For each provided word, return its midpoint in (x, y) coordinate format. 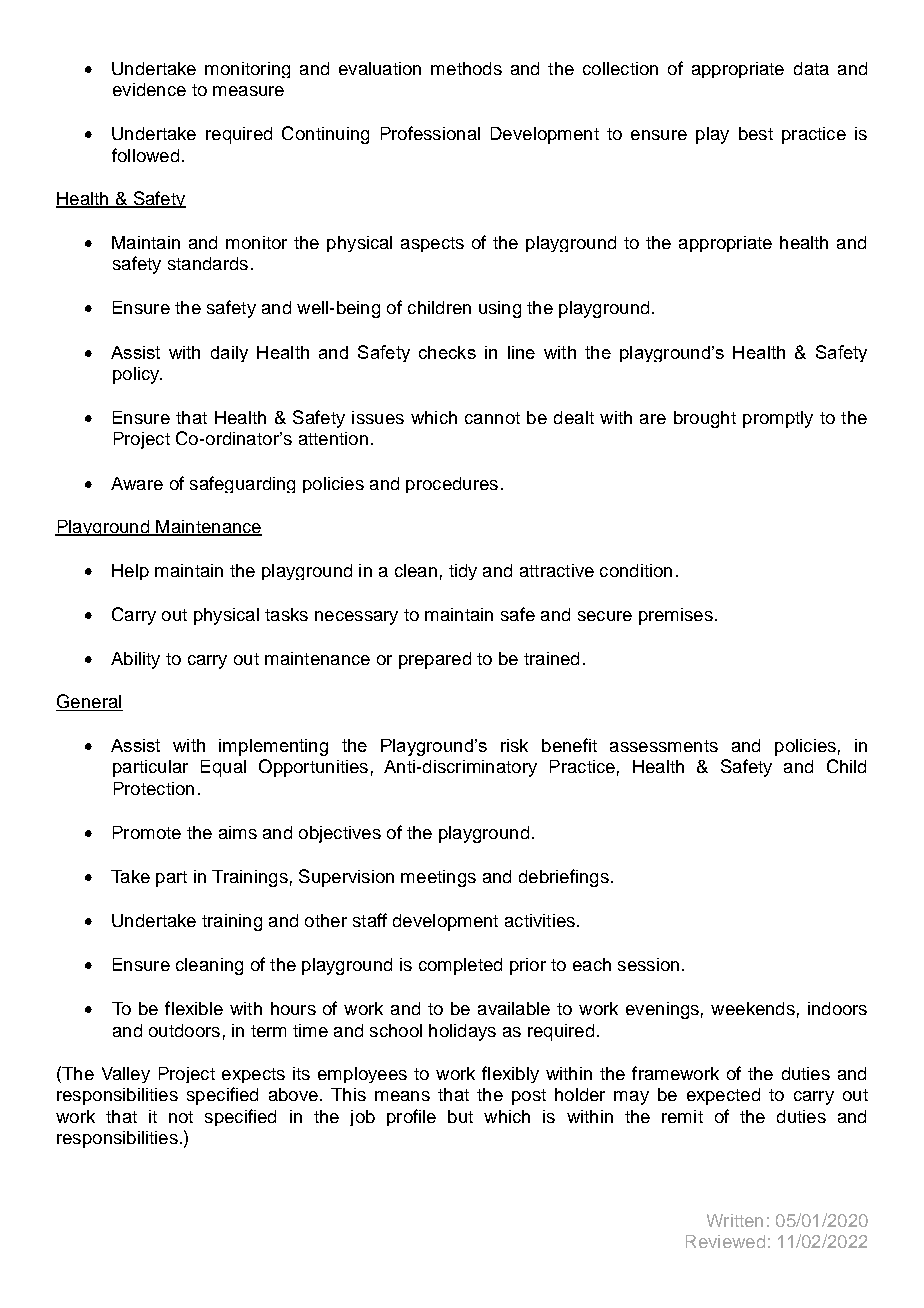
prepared (435, 660)
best (756, 133)
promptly (778, 419)
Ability (135, 660)
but (460, 1116)
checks (447, 352)
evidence (149, 89)
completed (460, 966)
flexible (194, 1008)
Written (735, 1220)
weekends (753, 1008)
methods (466, 68)
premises (676, 616)
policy (137, 375)
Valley (126, 1075)
